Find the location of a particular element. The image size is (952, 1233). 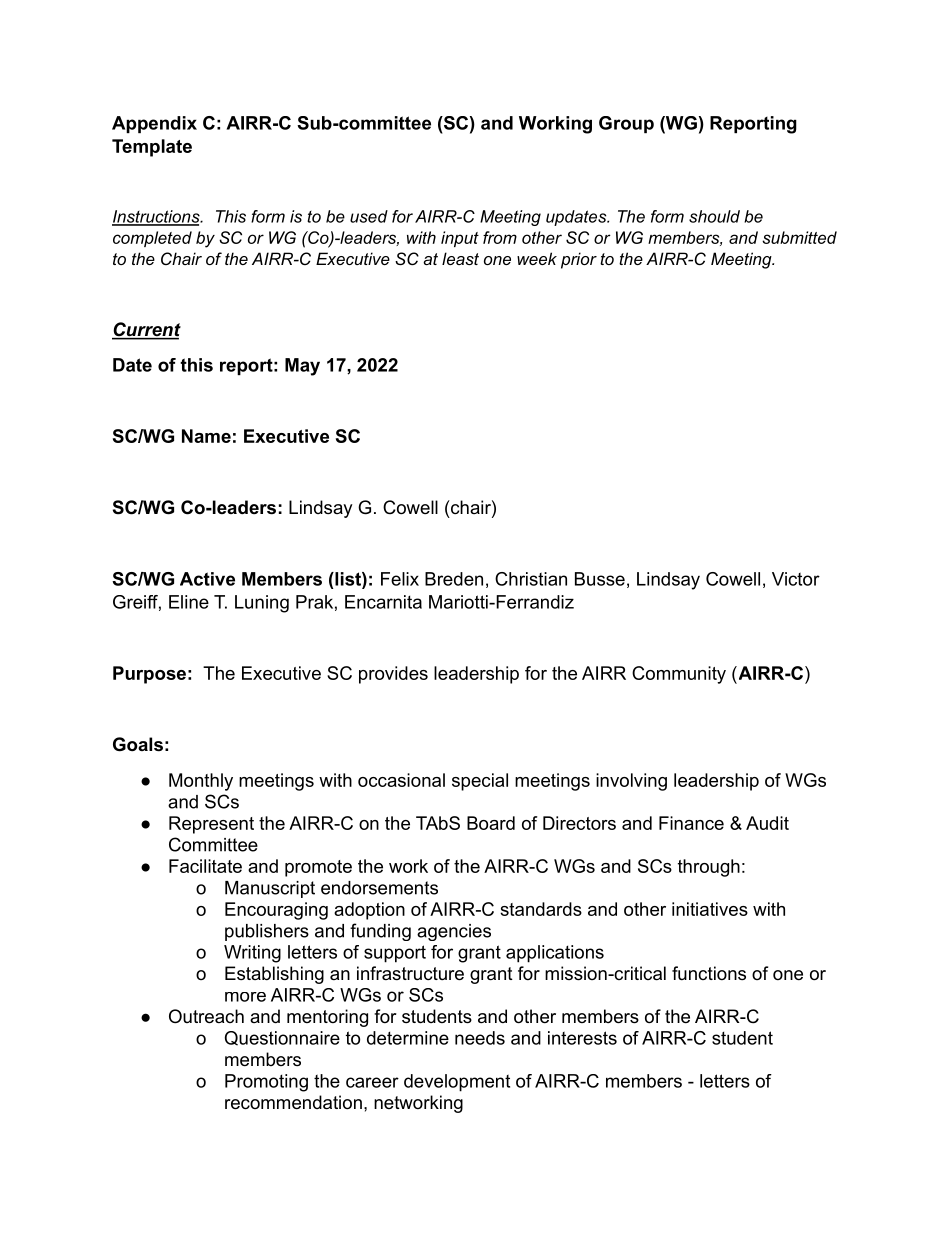

Christian is located at coordinates (531, 579).
